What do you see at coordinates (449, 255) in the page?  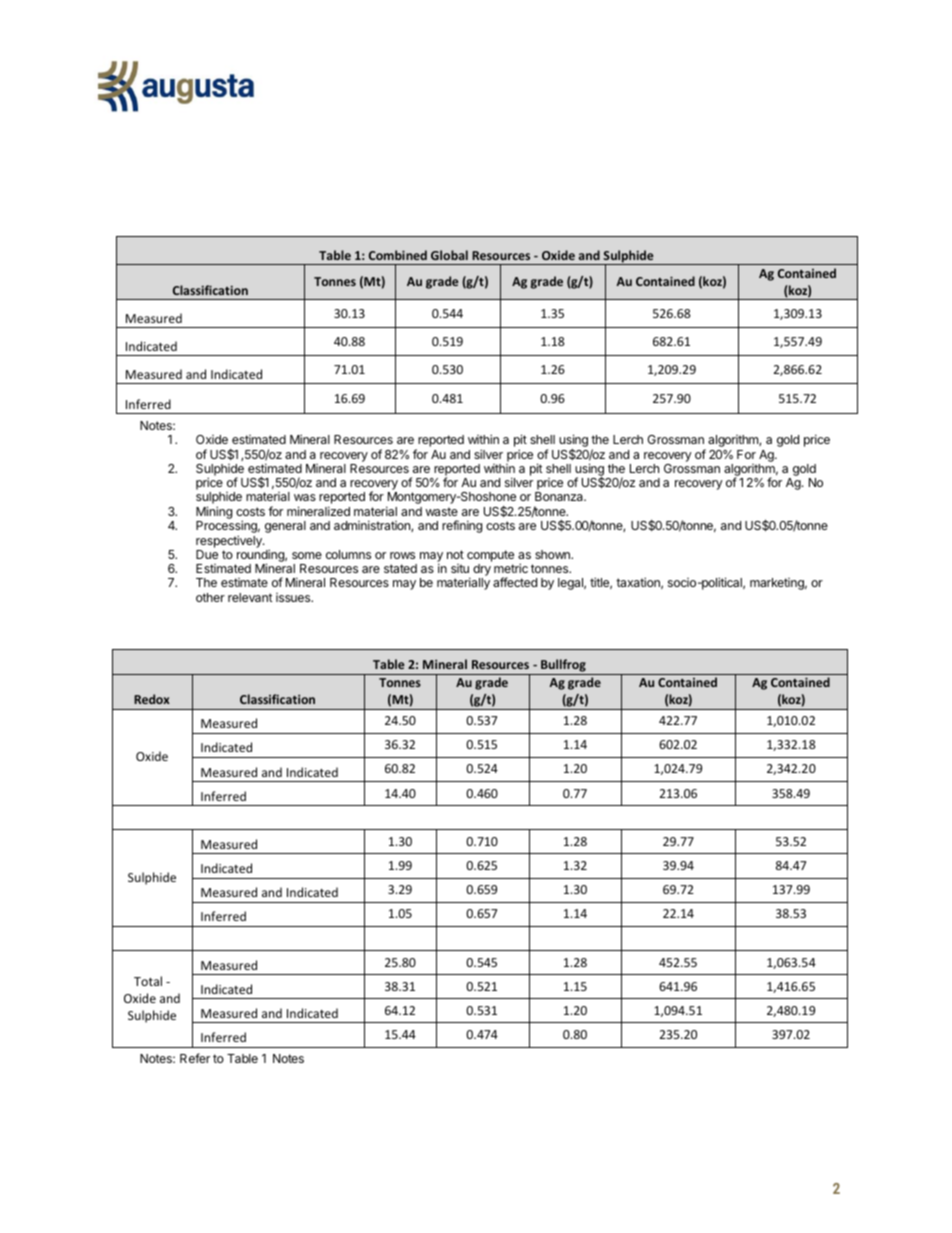 I see `Global` at bounding box center [449, 255].
